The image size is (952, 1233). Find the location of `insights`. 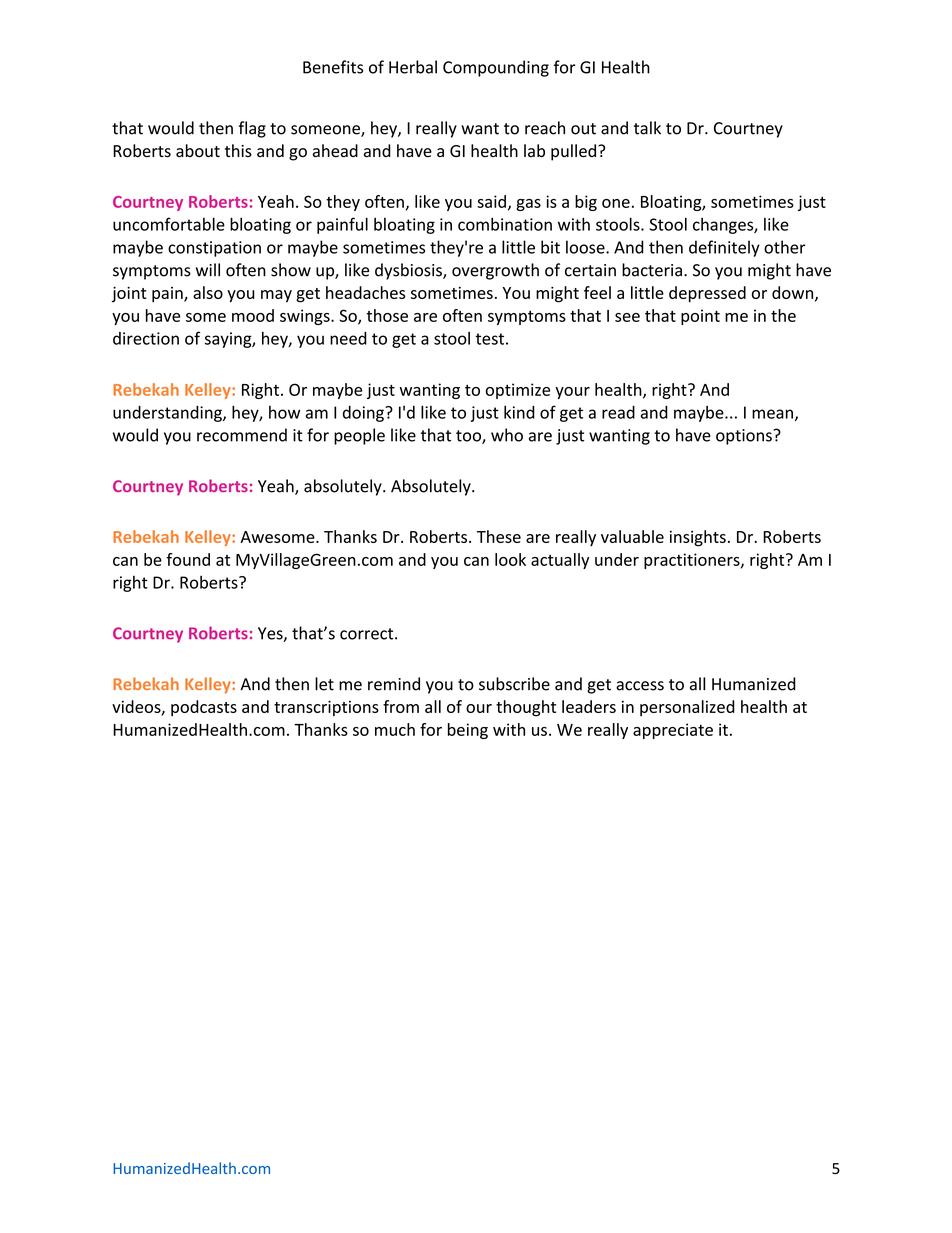

insights is located at coordinates (698, 538).
